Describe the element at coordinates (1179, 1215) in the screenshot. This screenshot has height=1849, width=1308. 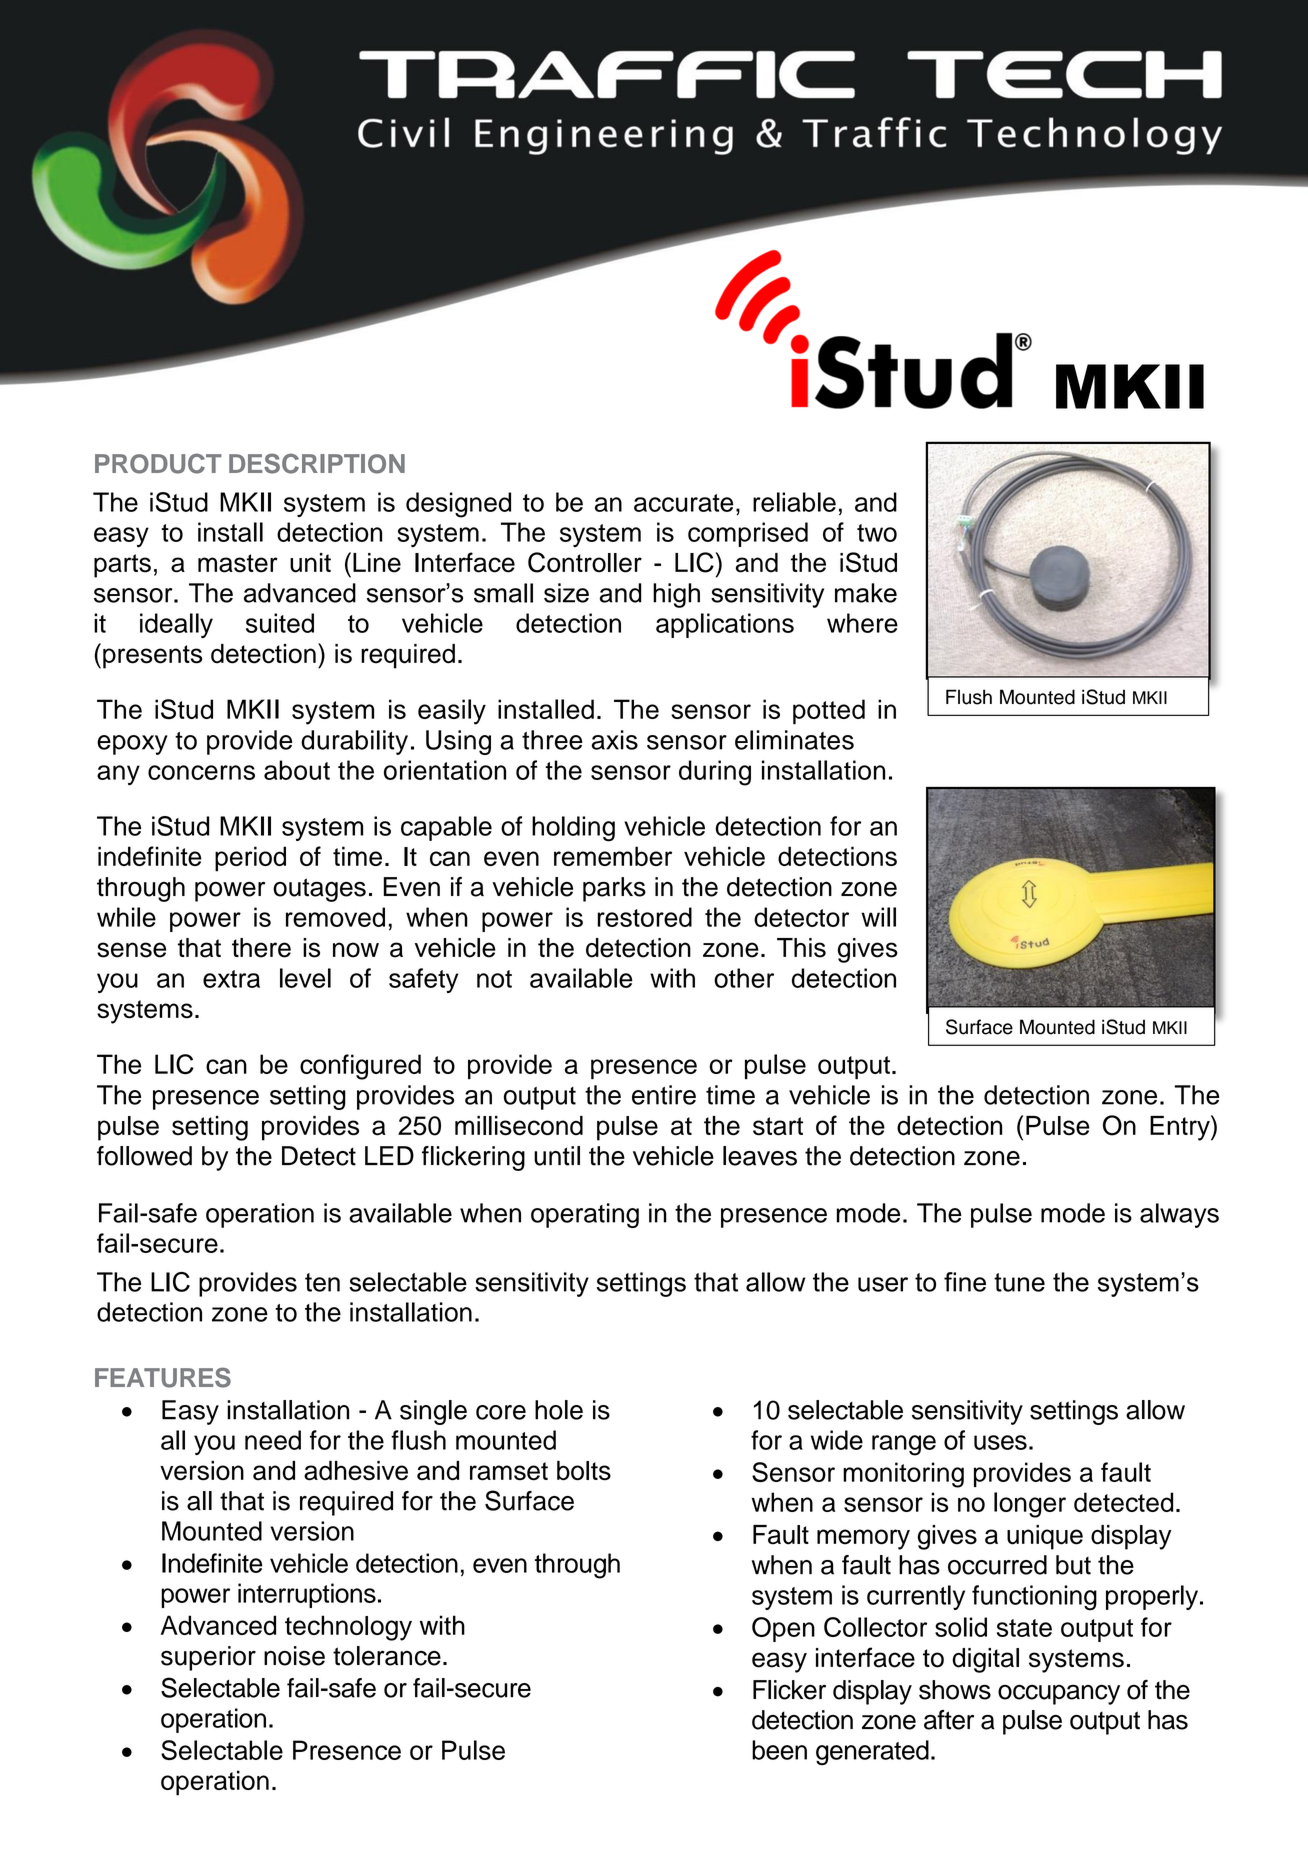
I see `always` at that location.
